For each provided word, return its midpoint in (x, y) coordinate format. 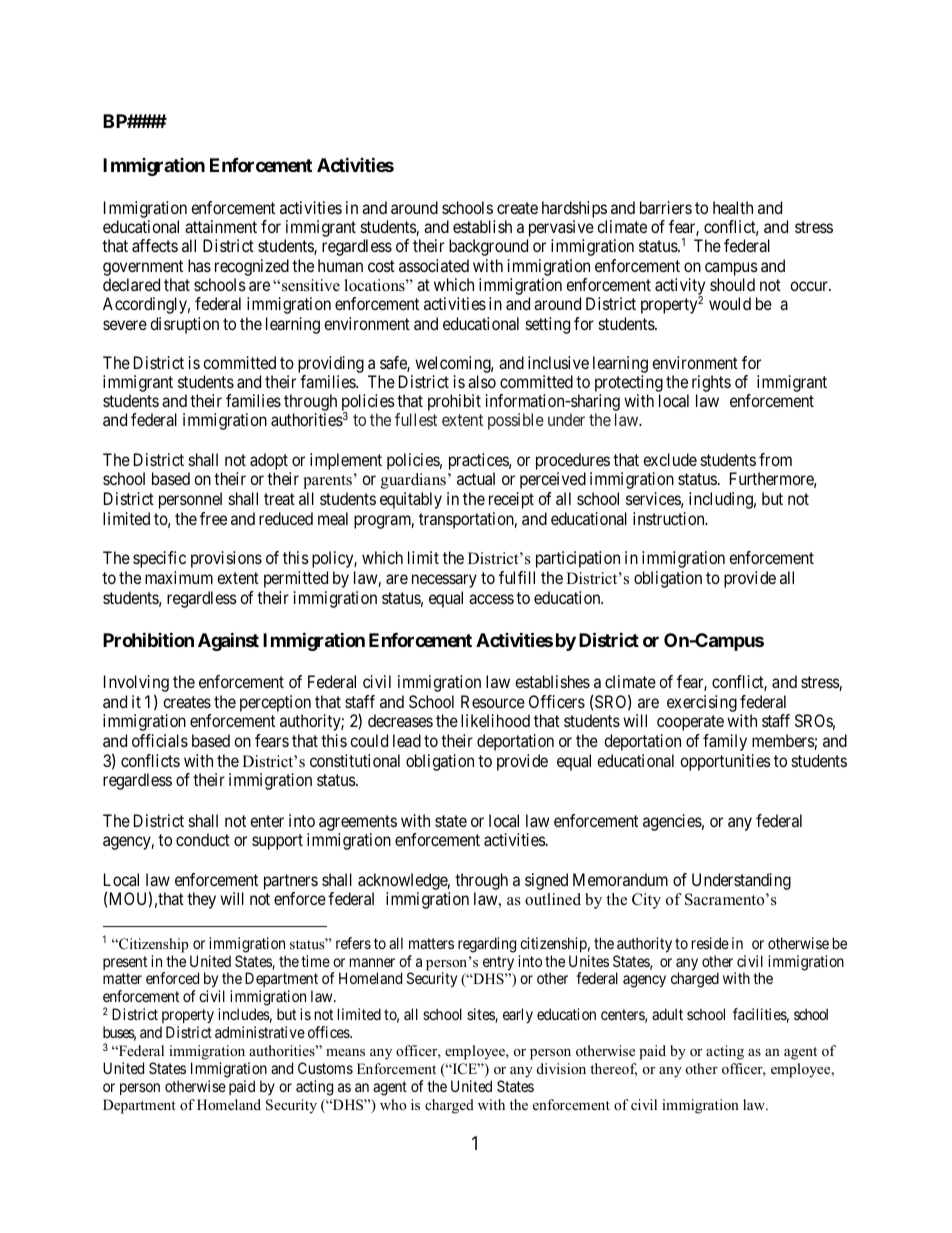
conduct (203, 839)
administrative (260, 1032)
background (488, 247)
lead (407, 740)
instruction (670, 518)
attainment (221, 226)
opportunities (725, 762)
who (393, 1104)
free (213, 518)
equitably (411, 500)
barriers (666, 207)
